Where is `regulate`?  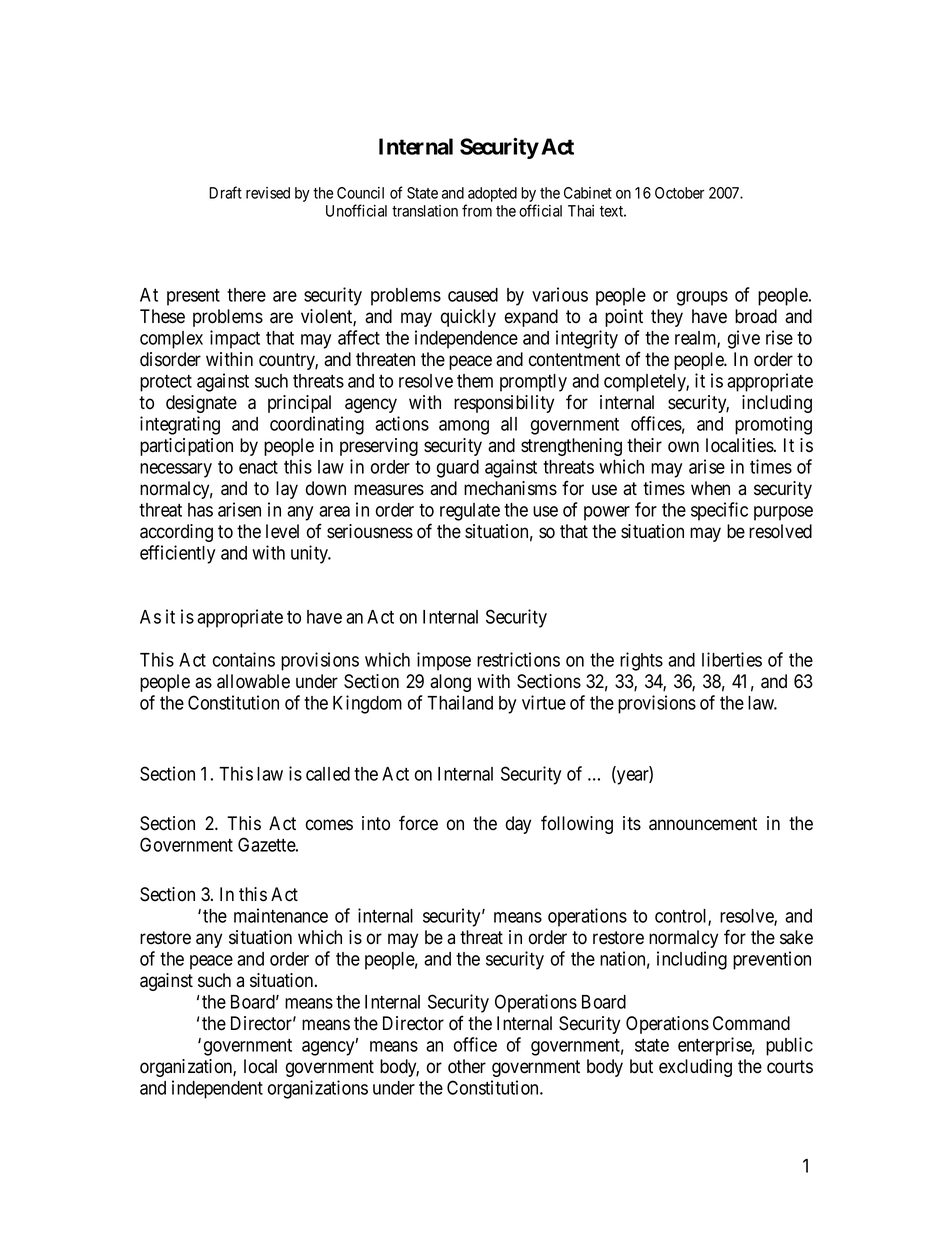
regulate is located at coordinates (470, 512).
